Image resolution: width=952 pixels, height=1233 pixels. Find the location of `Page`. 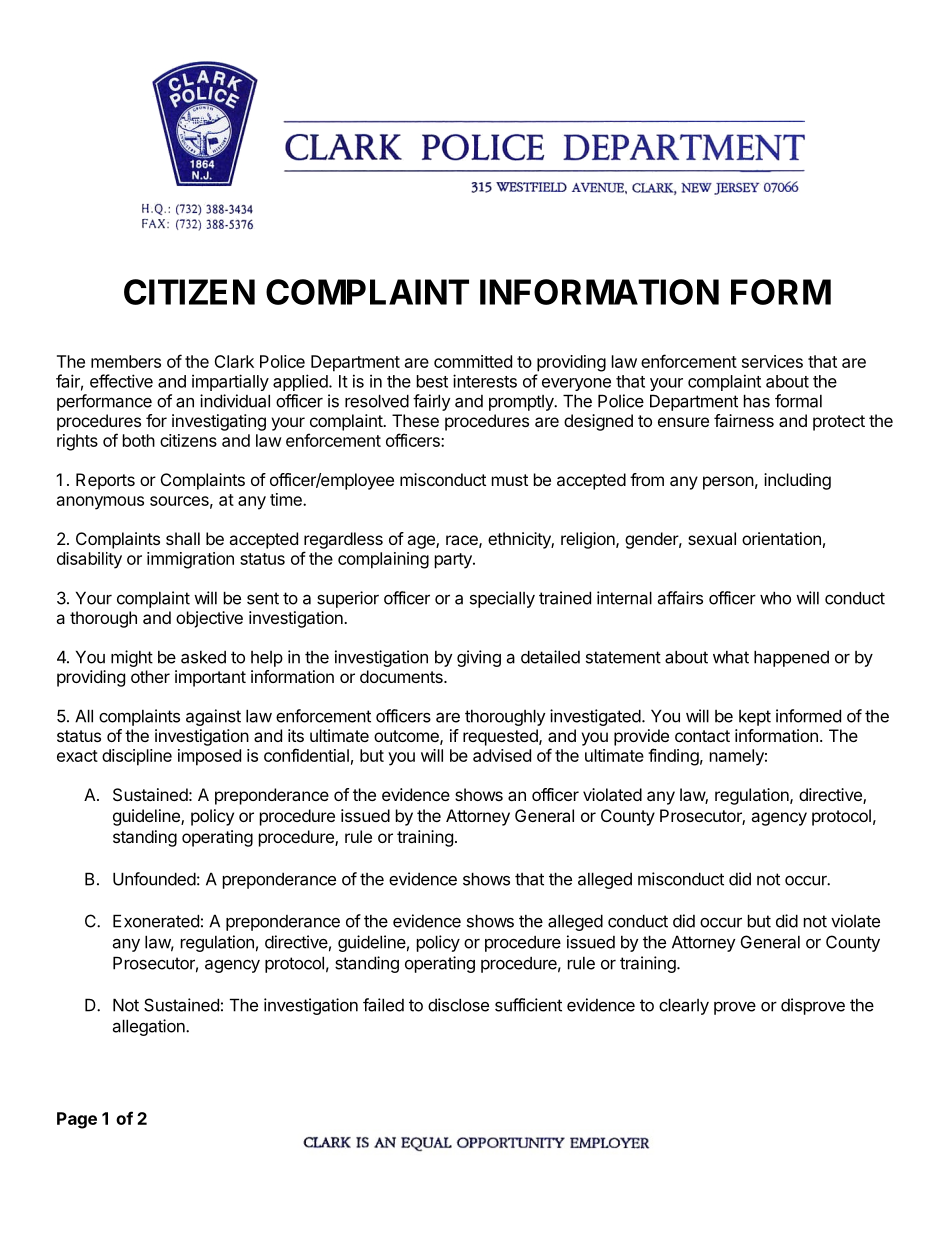

Page is located at coordinates (77, 1120).
